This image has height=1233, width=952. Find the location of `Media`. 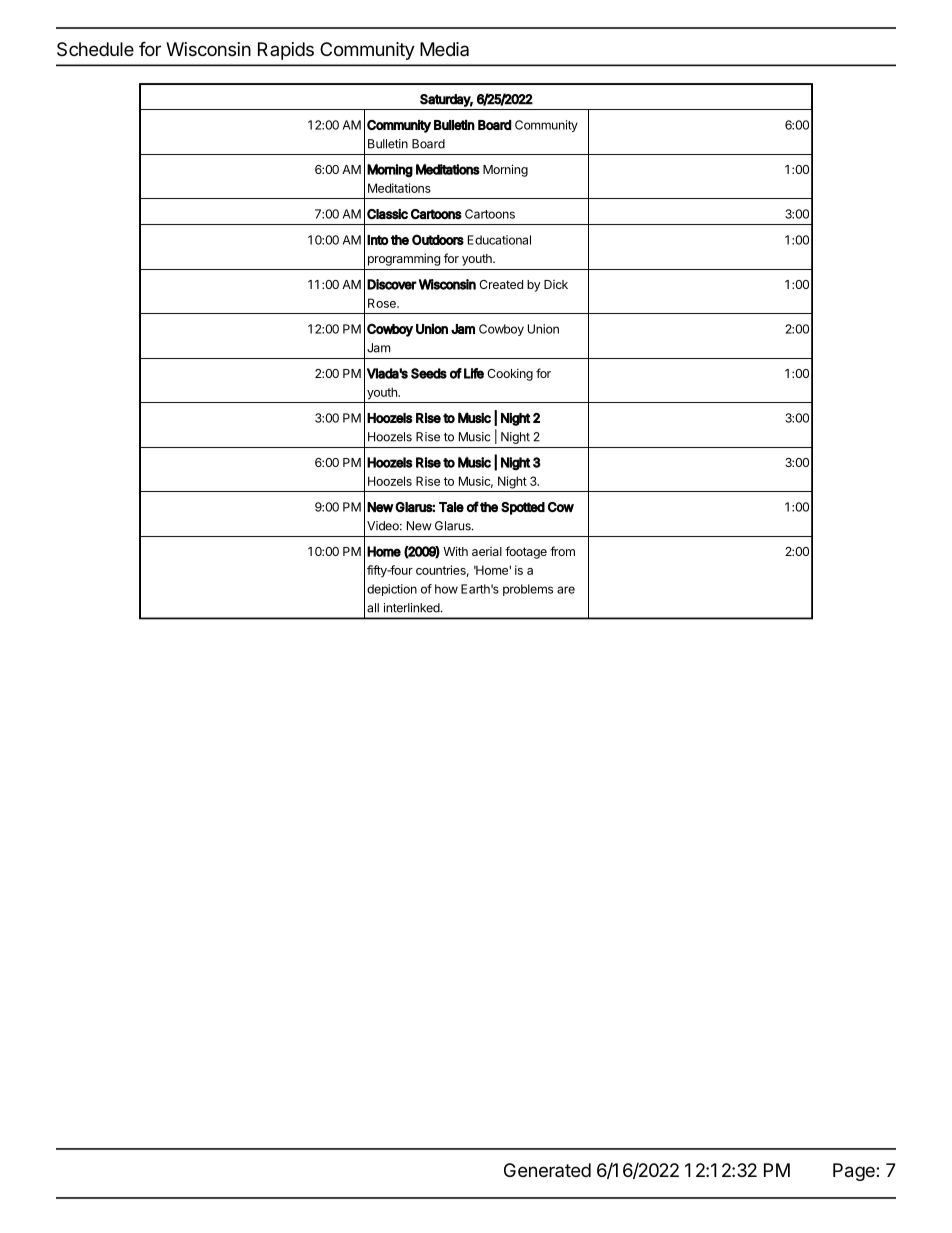

Media is located at coordinates (444, 49).
